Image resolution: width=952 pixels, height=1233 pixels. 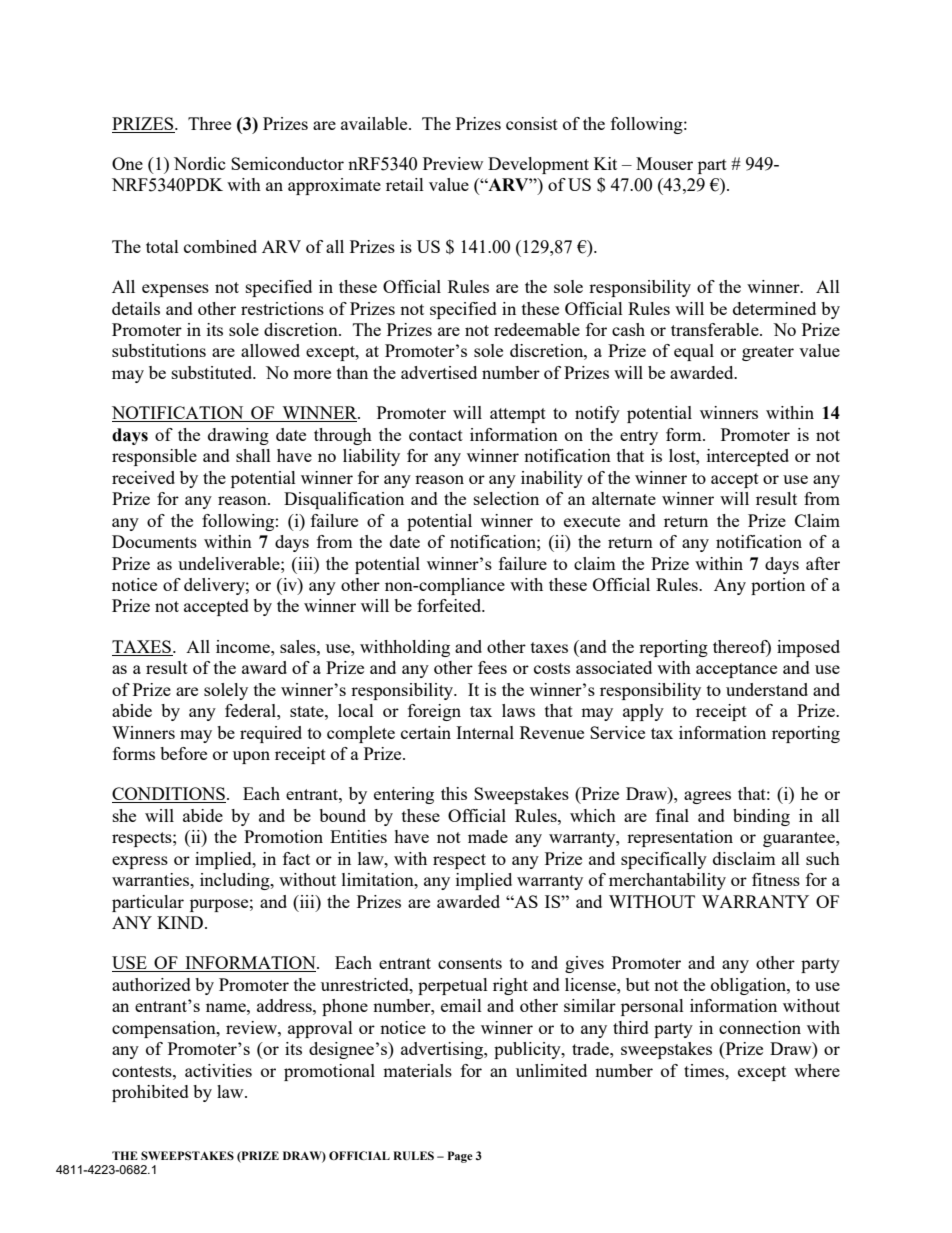 I want to click on greater, so click(x=768, y=353).
